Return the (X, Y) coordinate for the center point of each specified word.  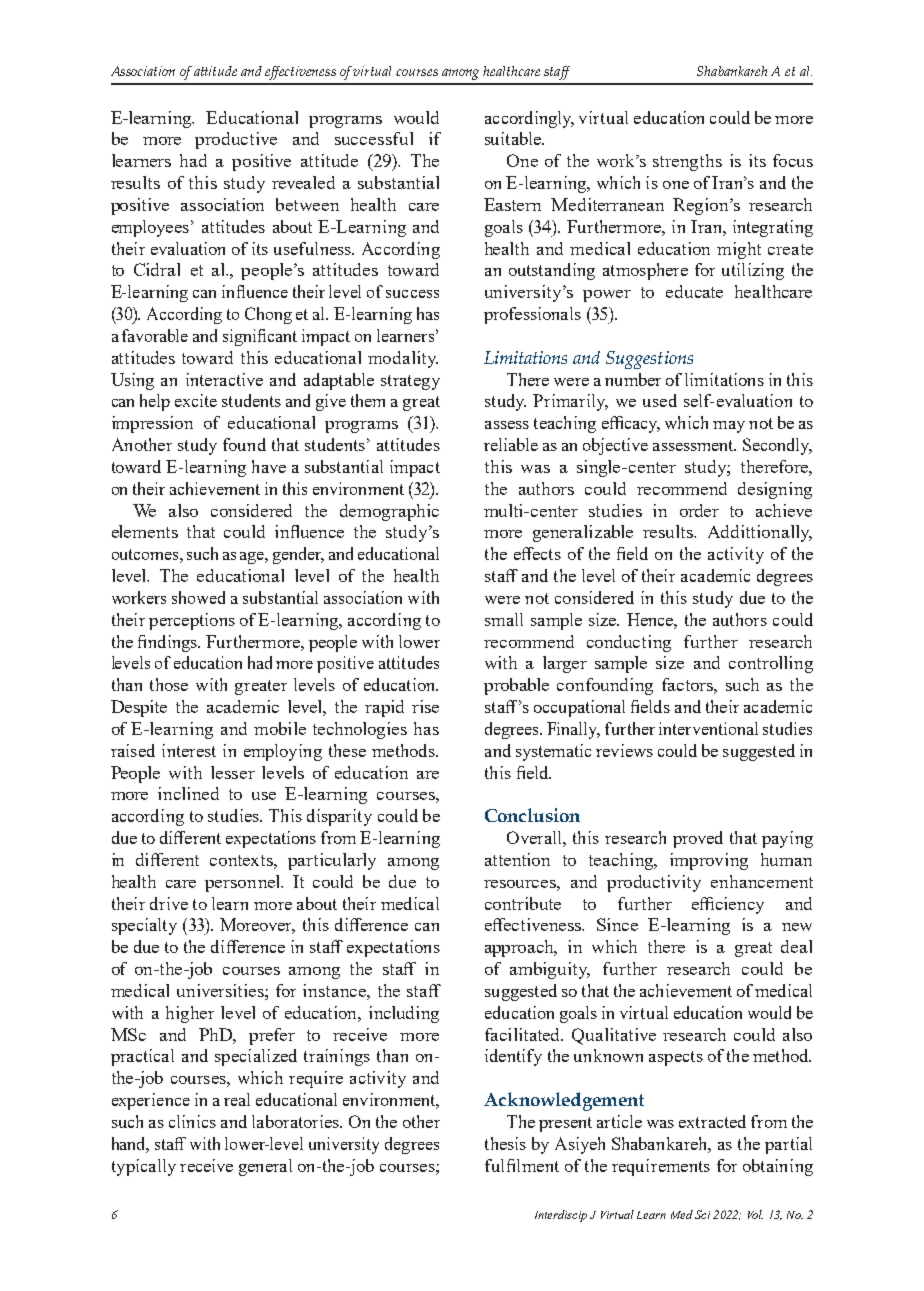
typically (144, 1167)
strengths (687, 162)
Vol (755, 1214)
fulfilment (522, 1165)
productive (236, 140)
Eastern (512, 204)
